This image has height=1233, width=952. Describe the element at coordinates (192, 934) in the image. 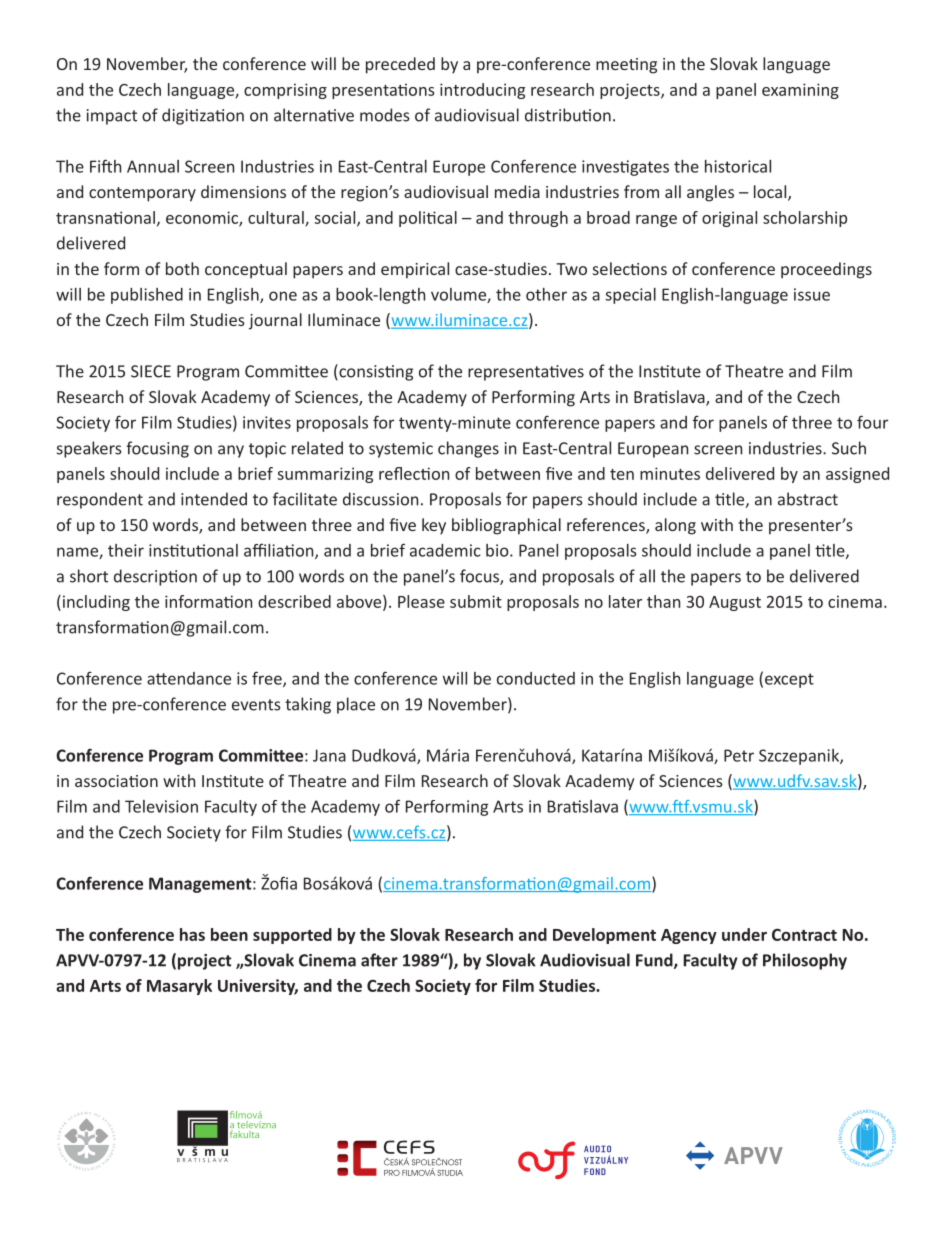

I see `has` at that location.
